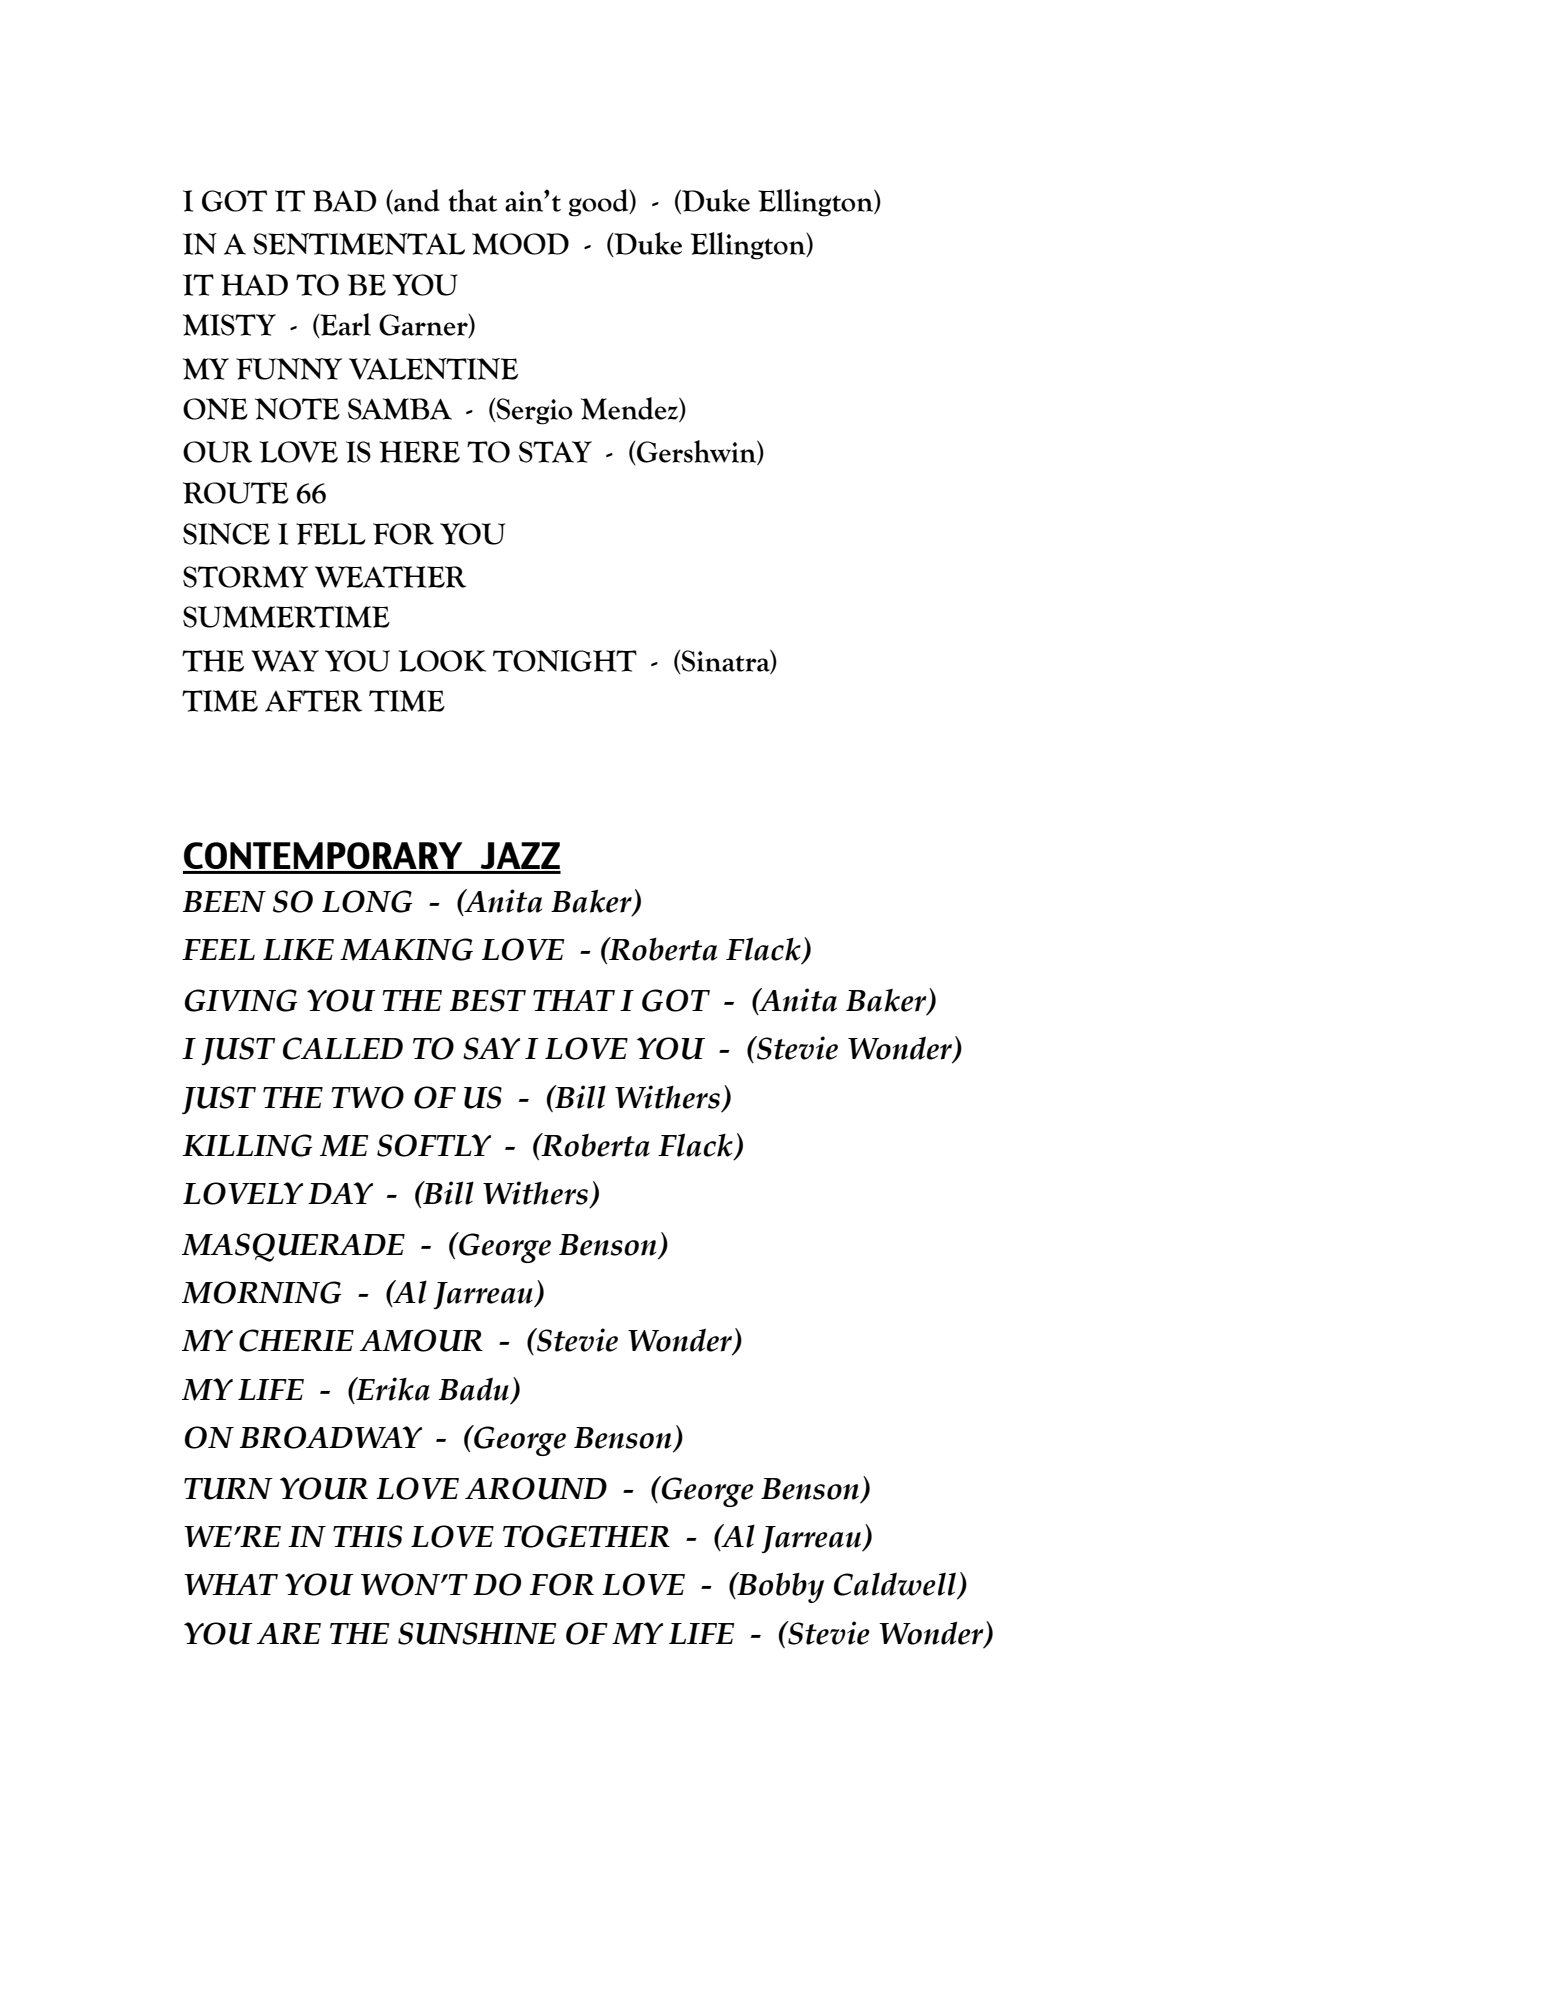 Image resolution: width=1555 pixels, height=2012 pixels. What do you see at coordinates (254, 285) in the image?
I see `HAD` at bounding box center [254, 285].
